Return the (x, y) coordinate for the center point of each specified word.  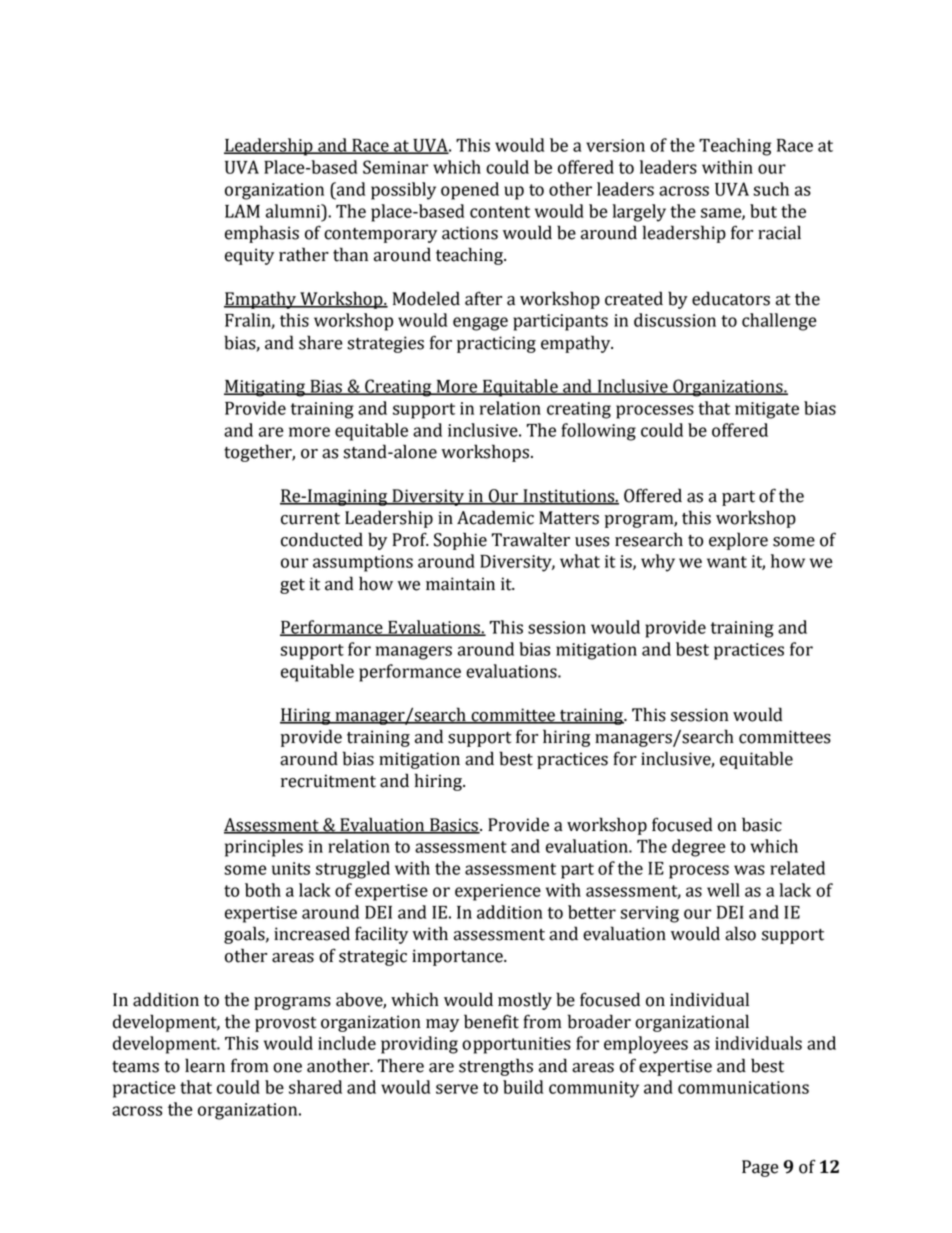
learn (205, 1065)
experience (498, 892)
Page (760, 1168)
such (771, 189)
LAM (242, 211)
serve (457, 1089)
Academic (495, 517)
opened (470, 191)
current (310, 519)
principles (264, 848)
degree (699, 848)
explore (738, 541)
